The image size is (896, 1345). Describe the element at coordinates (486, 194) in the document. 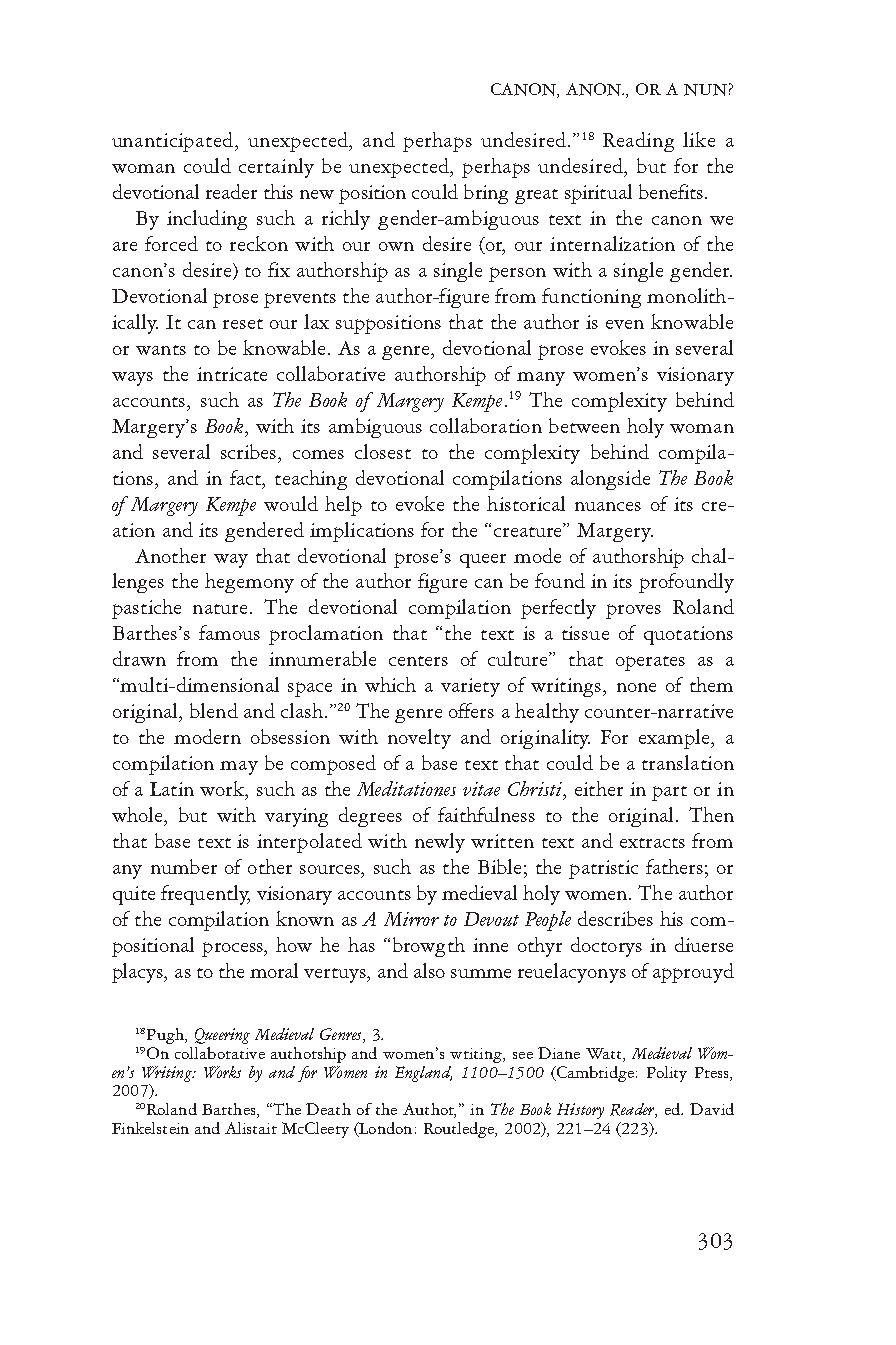

I see `bring` at that location.
